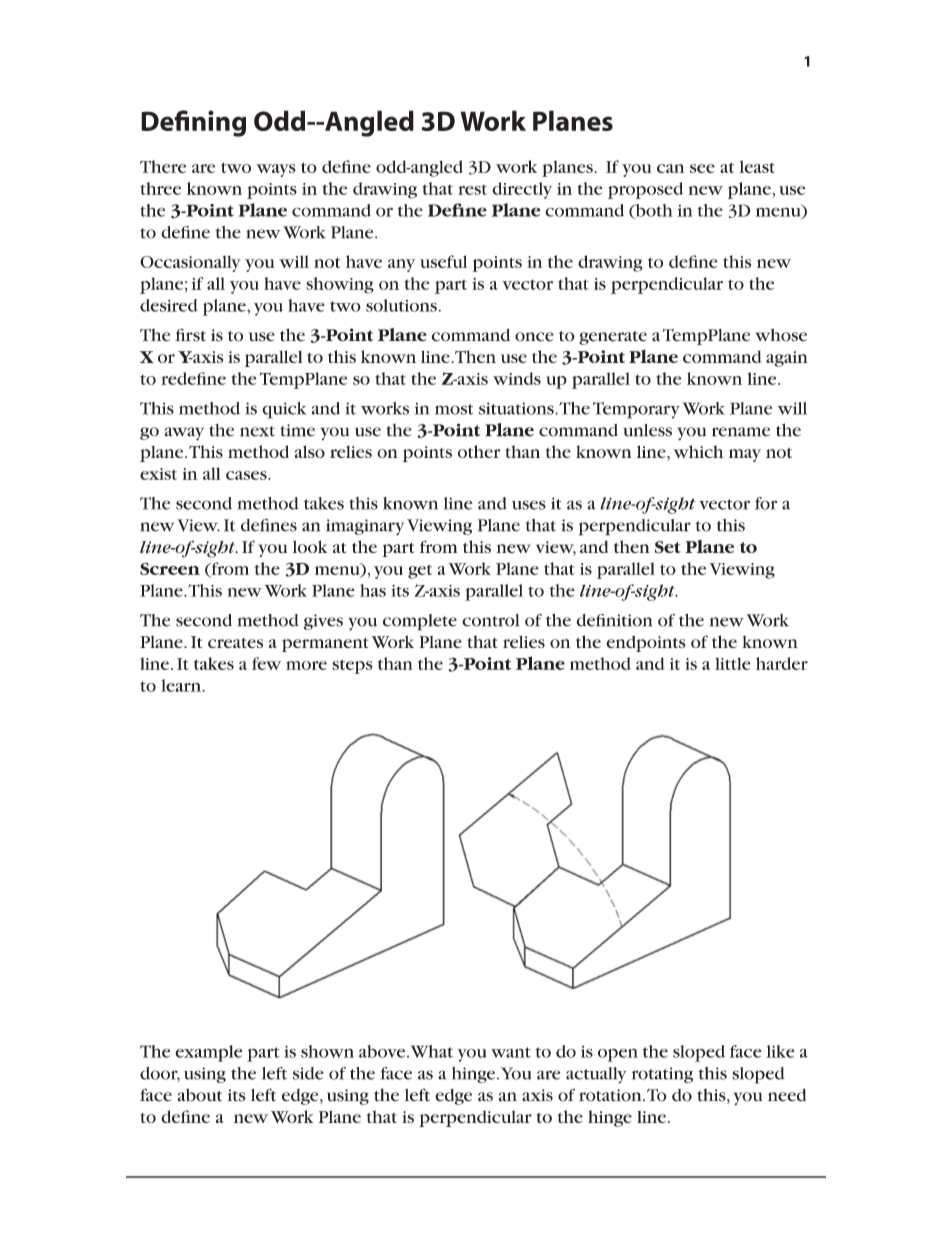 Image resolution: width=952 pixels, height=1233 pixels. What do you see at coordinates (208, 1053) in the screenshot?
I see `example` at bounding box center [208, 1053].
